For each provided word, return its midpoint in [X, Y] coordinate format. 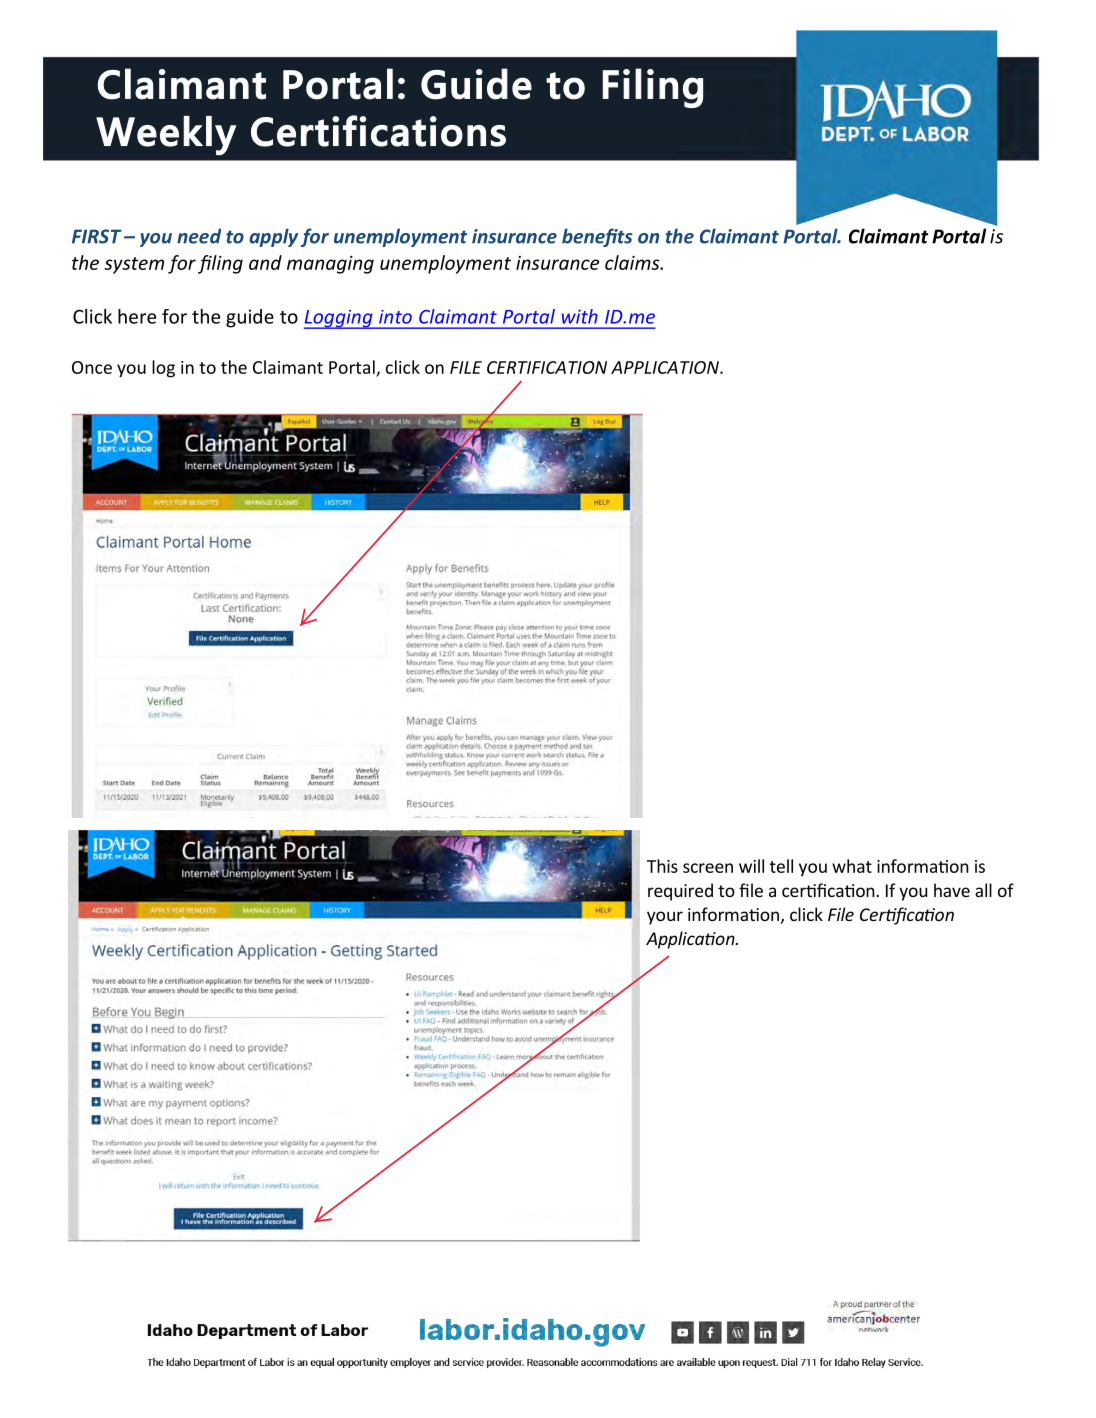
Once [92, 367]
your [665, 918]
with [580, 316]
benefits [597, 237]
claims [633, 262]
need [199, 236]
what [852, 866]
